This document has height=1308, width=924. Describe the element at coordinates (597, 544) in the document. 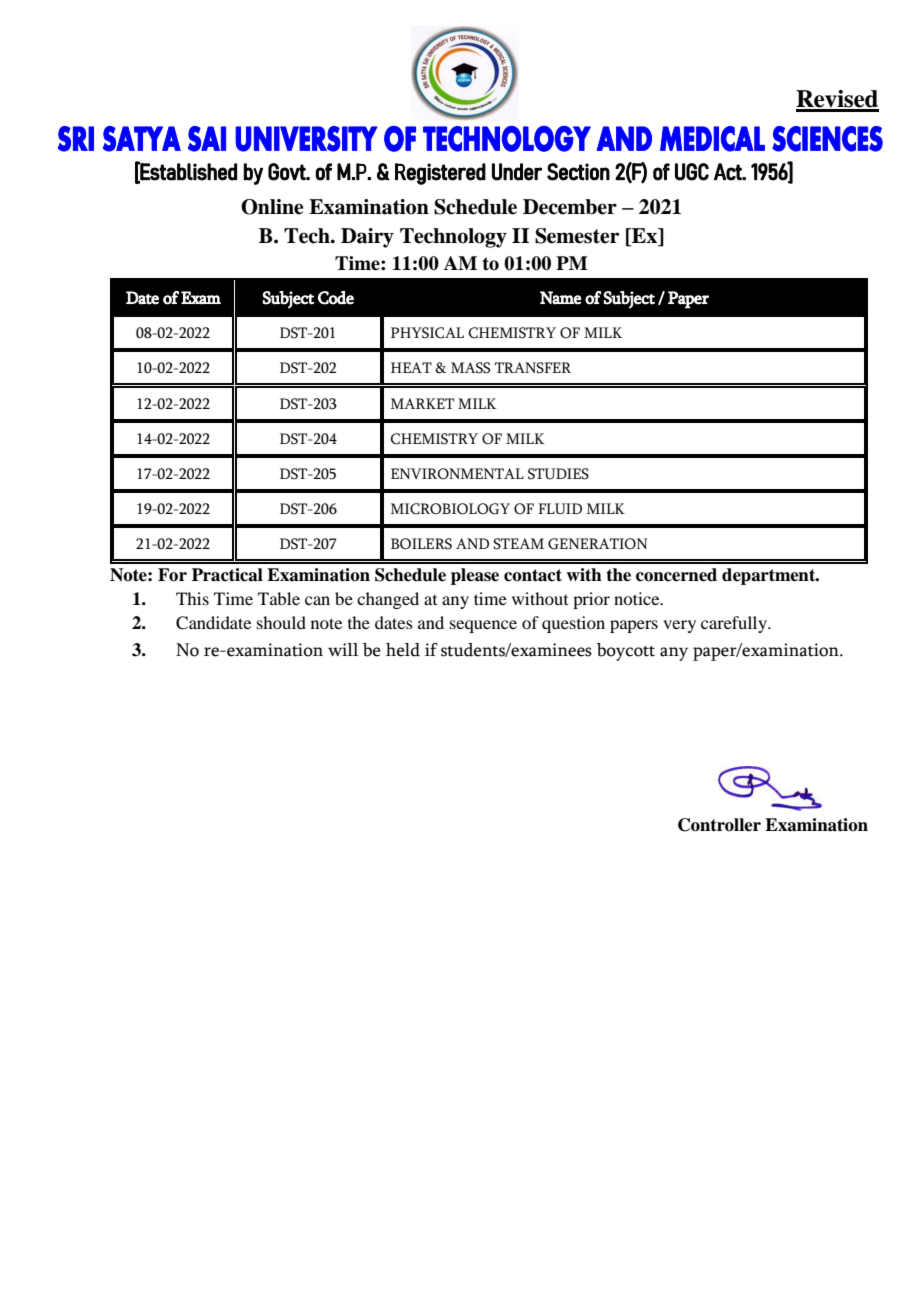

I see `GENERATION` at that location.
